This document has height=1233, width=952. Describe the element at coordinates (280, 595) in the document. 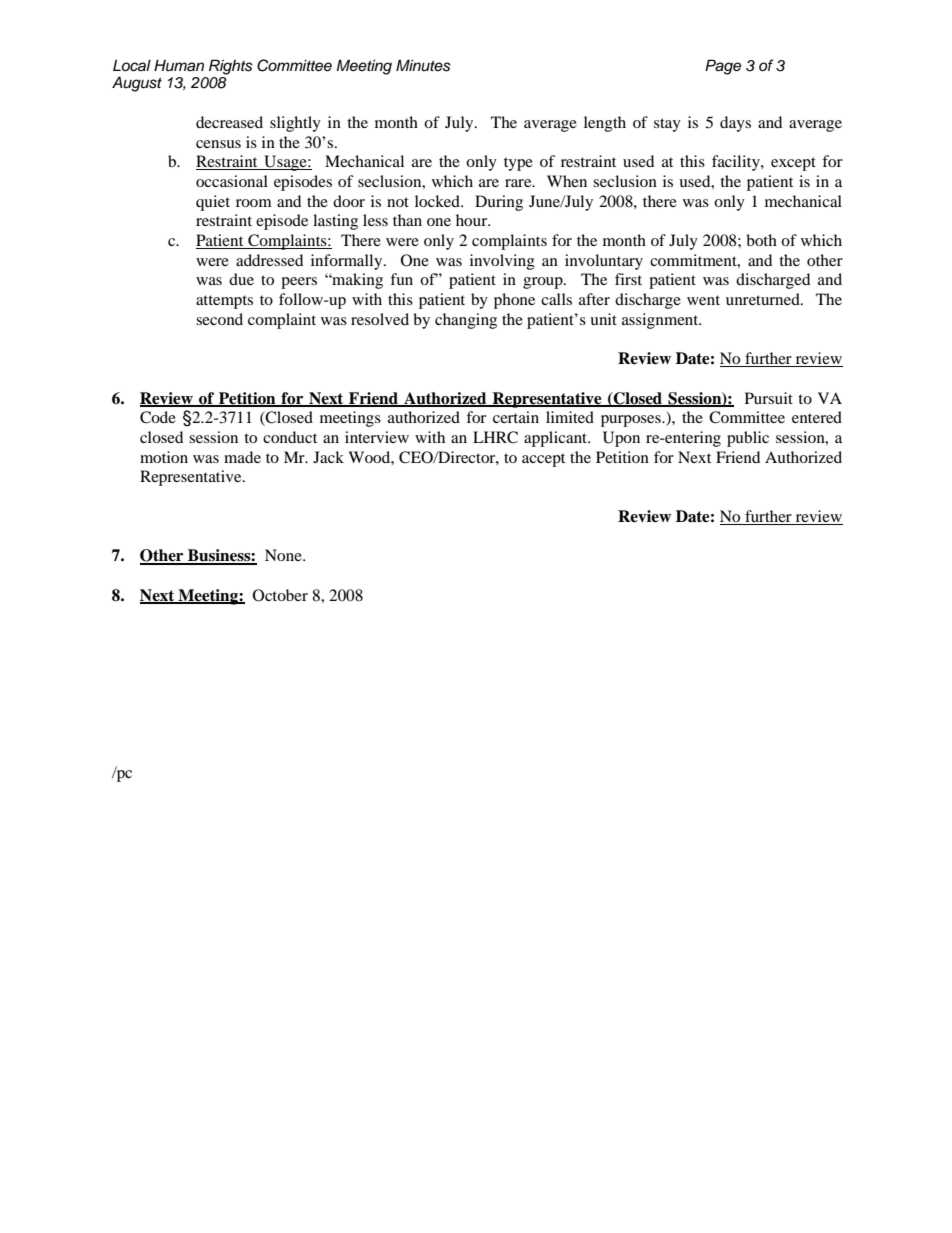

I see `October` at that location.
